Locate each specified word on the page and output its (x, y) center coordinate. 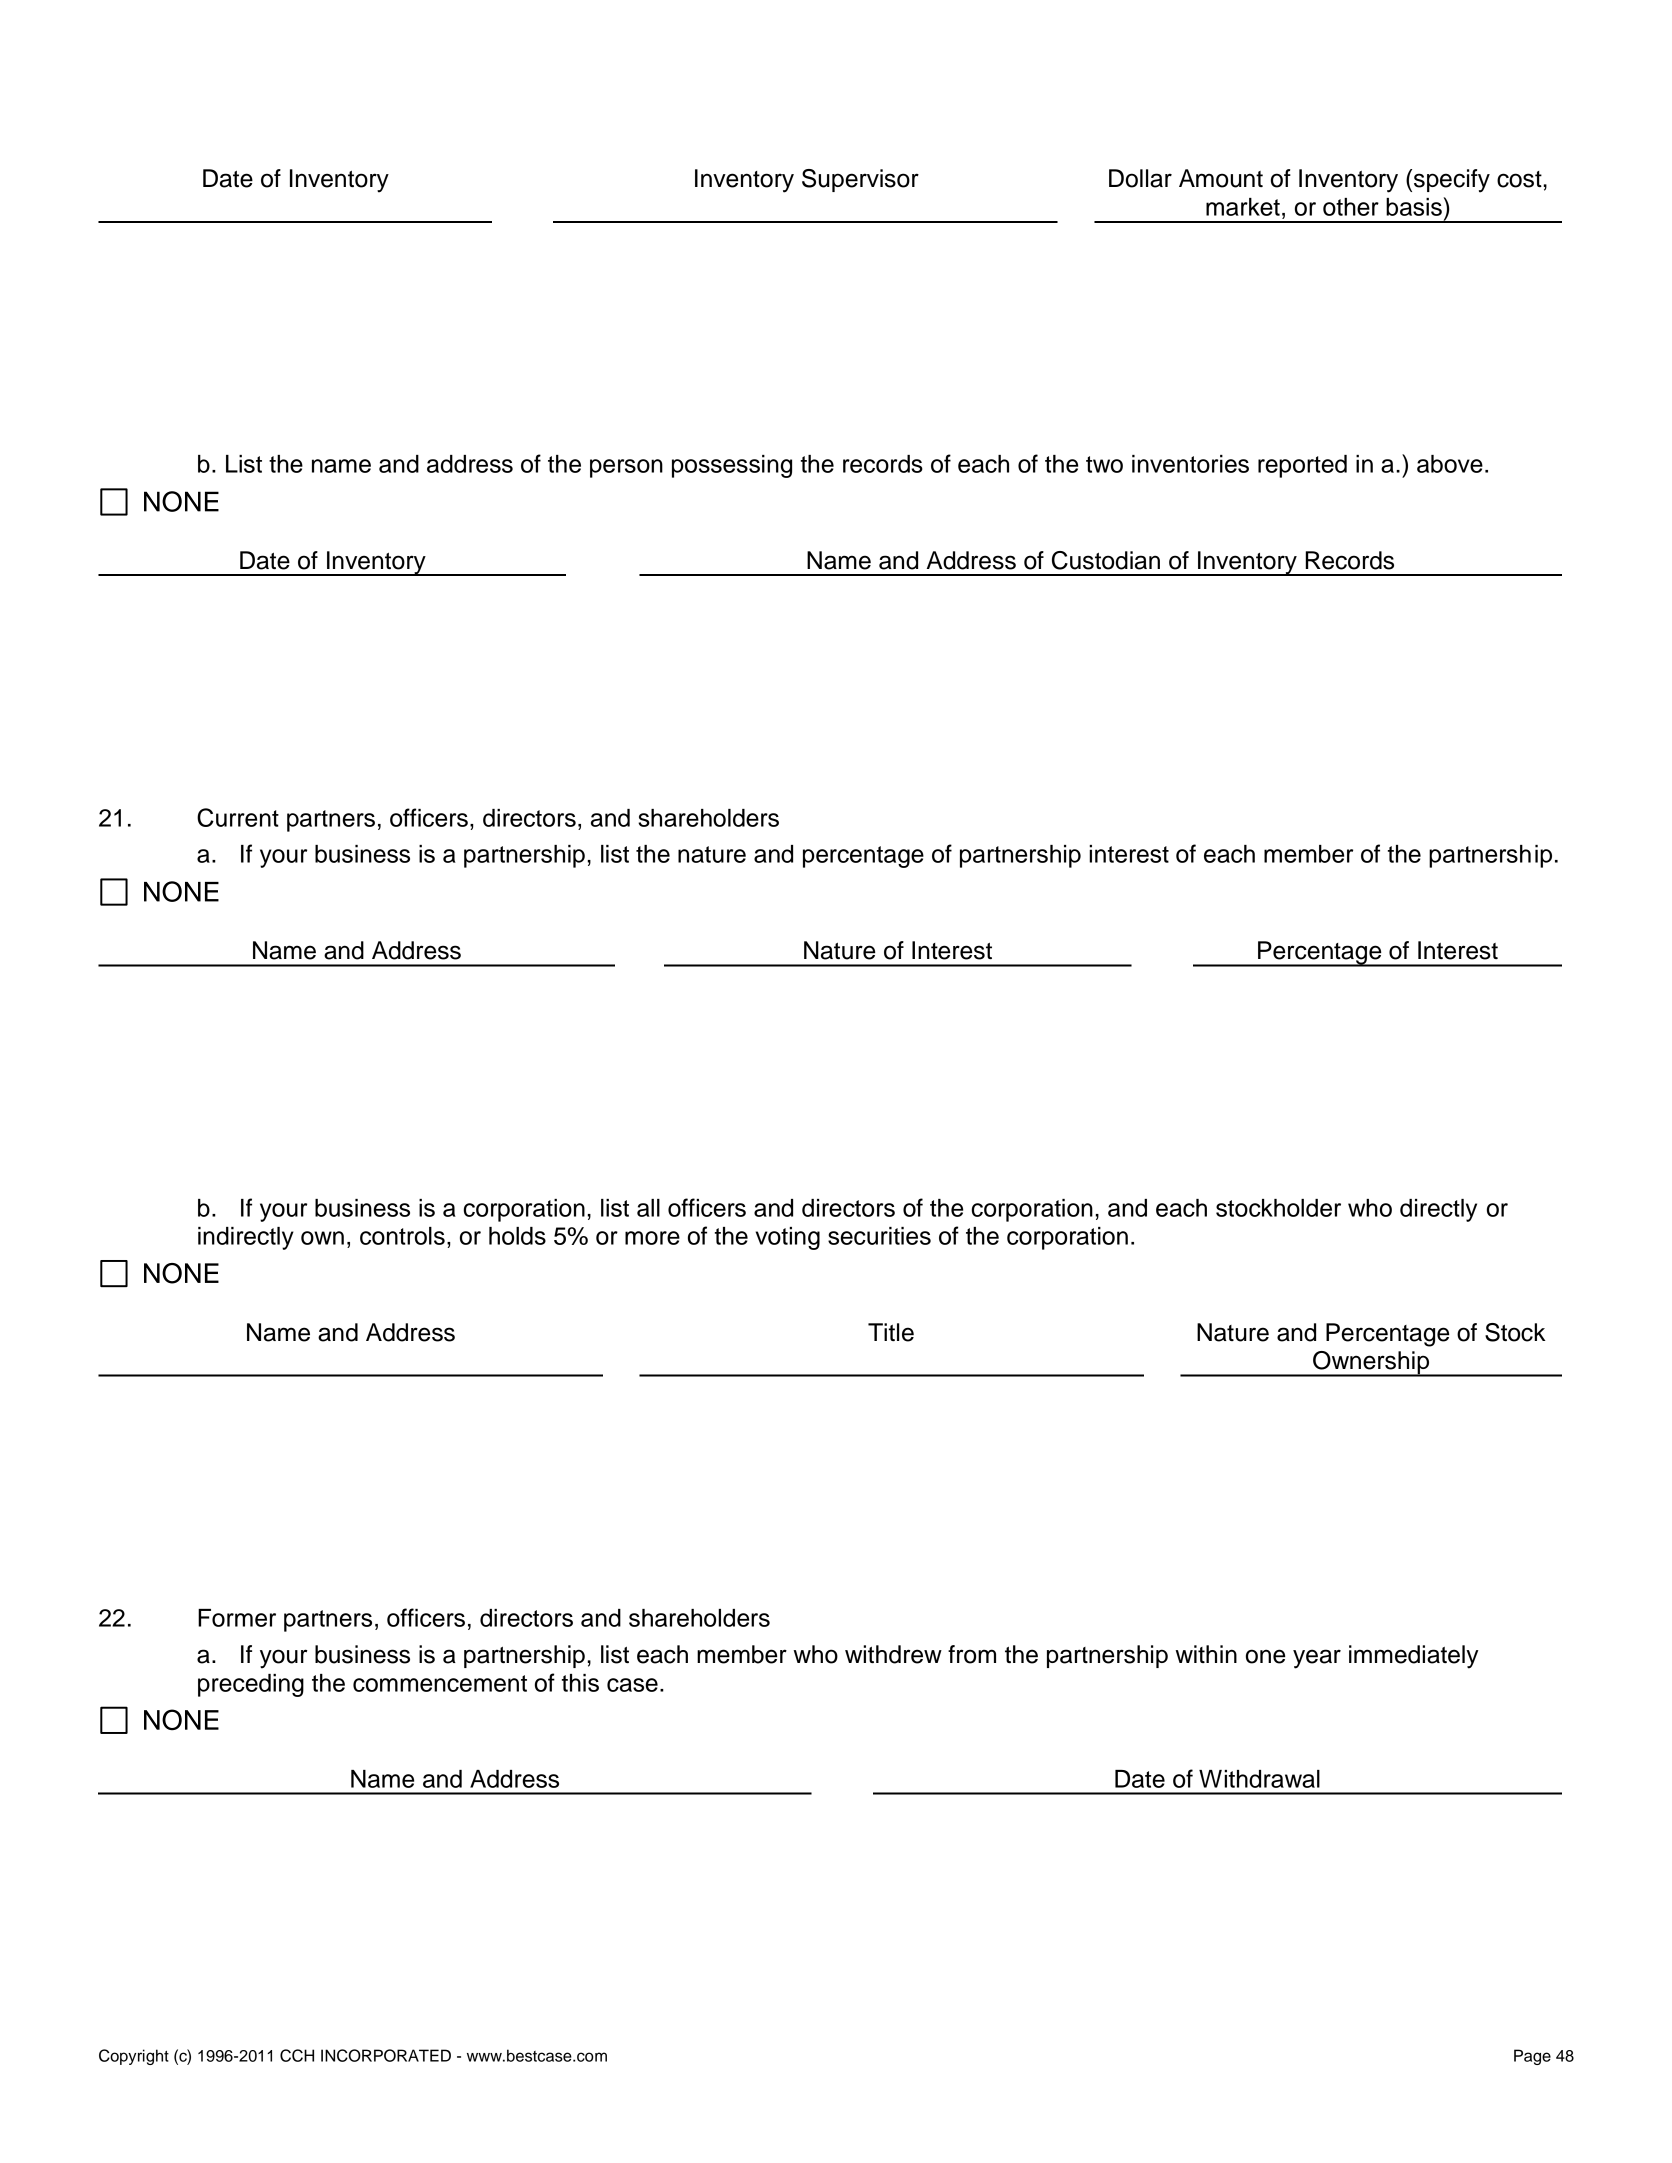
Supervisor (860, 180)
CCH (297, 2055)
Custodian (1106, 560)
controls (402, 1236)
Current (238, 817)
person (626, 468)
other (1351, 207)
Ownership (1371, 1364)
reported (1302, 466)
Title (891, 1332)
